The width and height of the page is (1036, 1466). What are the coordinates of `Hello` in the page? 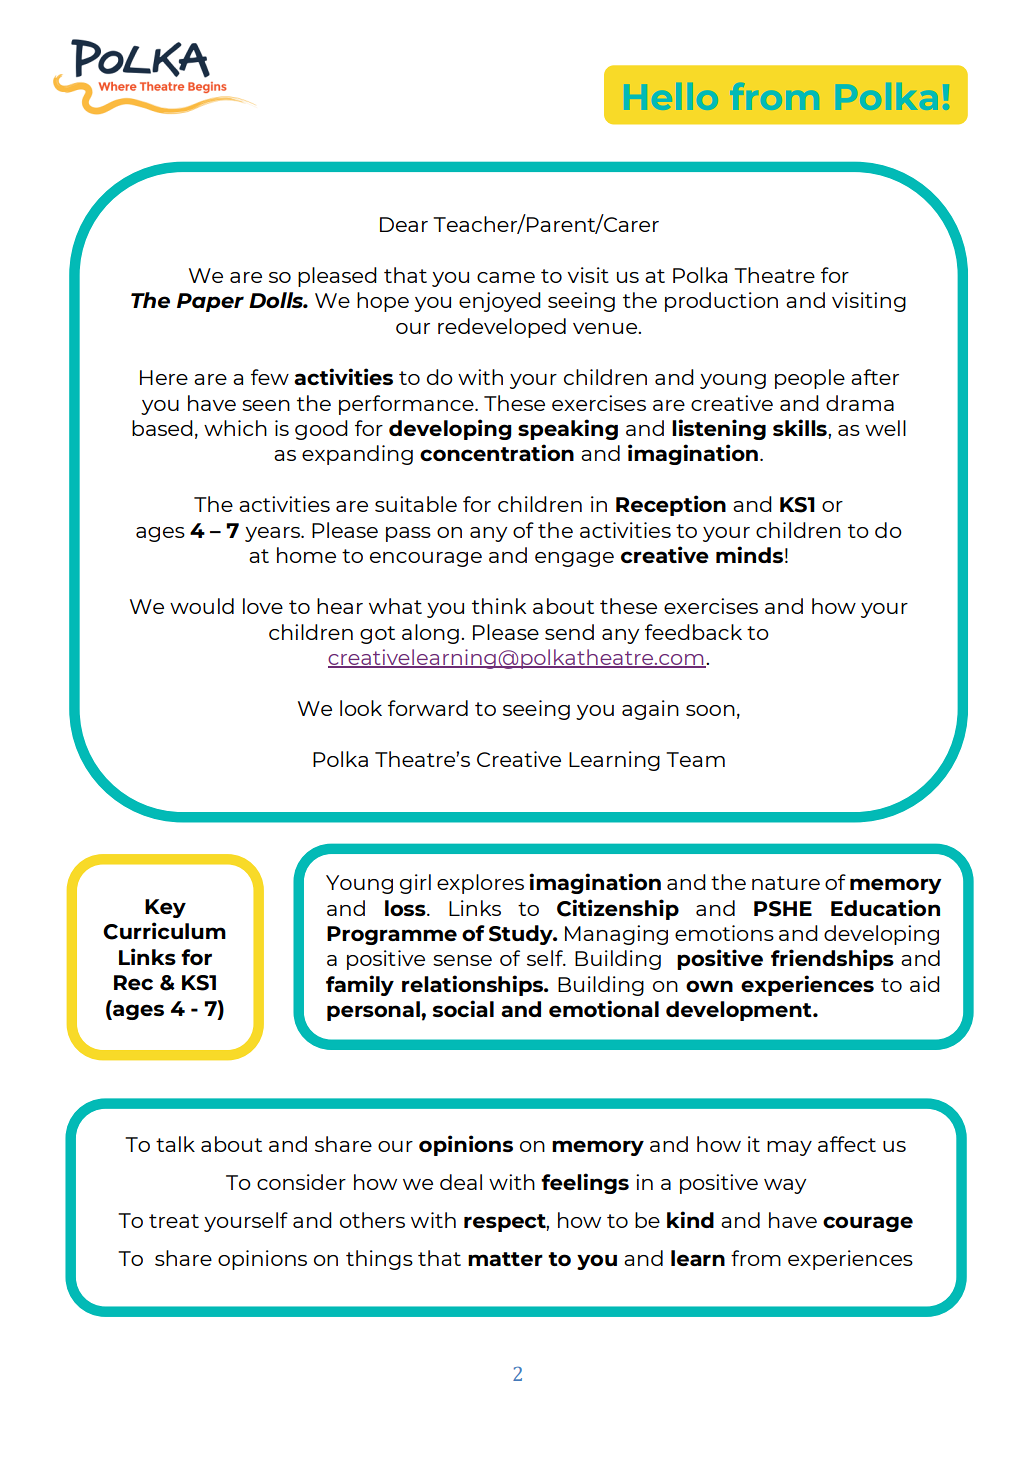 It's located at (673, 96).
